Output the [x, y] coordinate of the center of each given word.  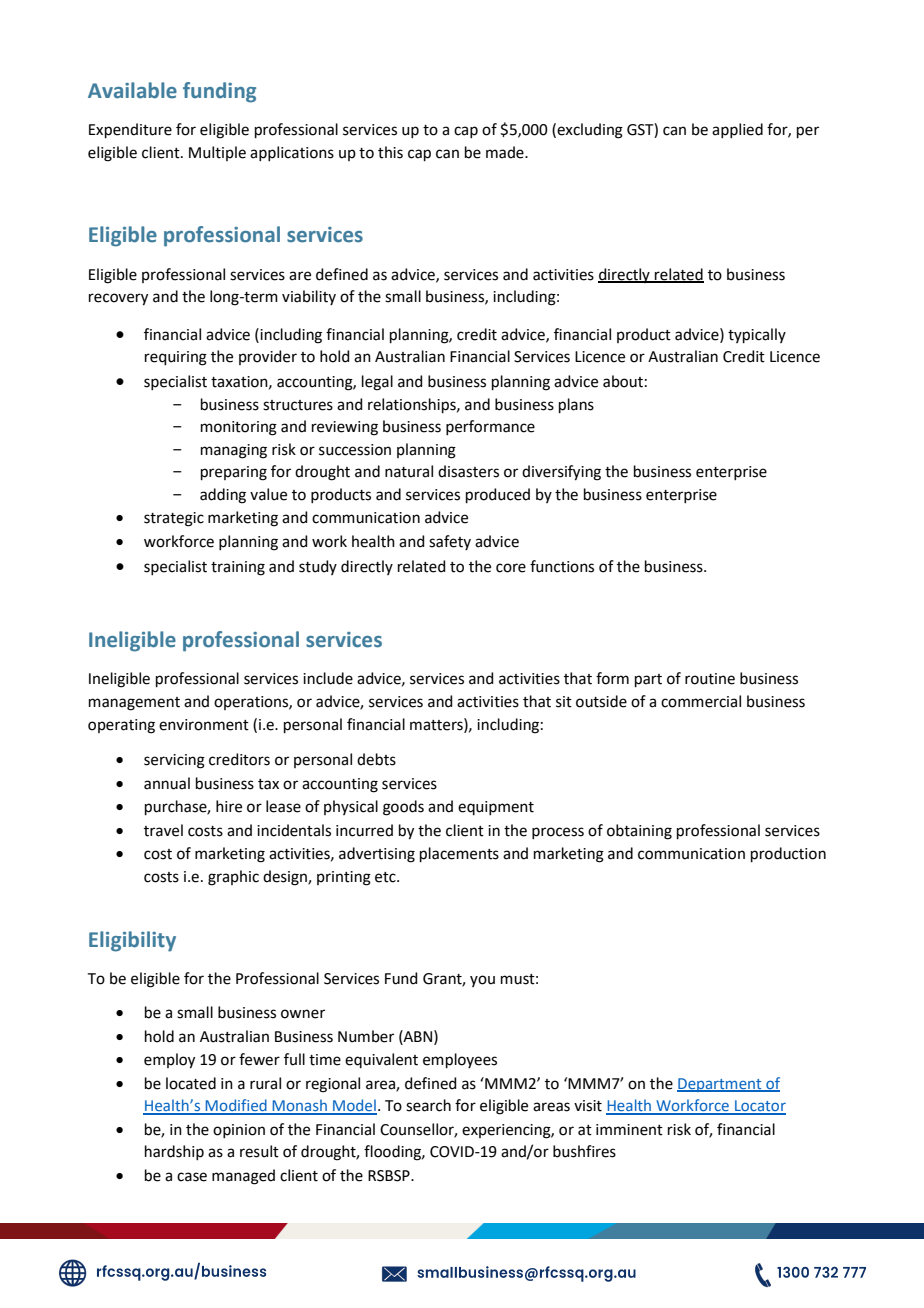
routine [710, 679]
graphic [233, 878]
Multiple [217, 153]
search [428, 1105]
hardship [174, 1152]
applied [737, 130]
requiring [176, 358]
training [238, 568]
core [511, 568]
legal [377, 383]
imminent [629, 1130]
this [390, 152]
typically [757, 335]
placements [459, 854]
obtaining [639, 832]
